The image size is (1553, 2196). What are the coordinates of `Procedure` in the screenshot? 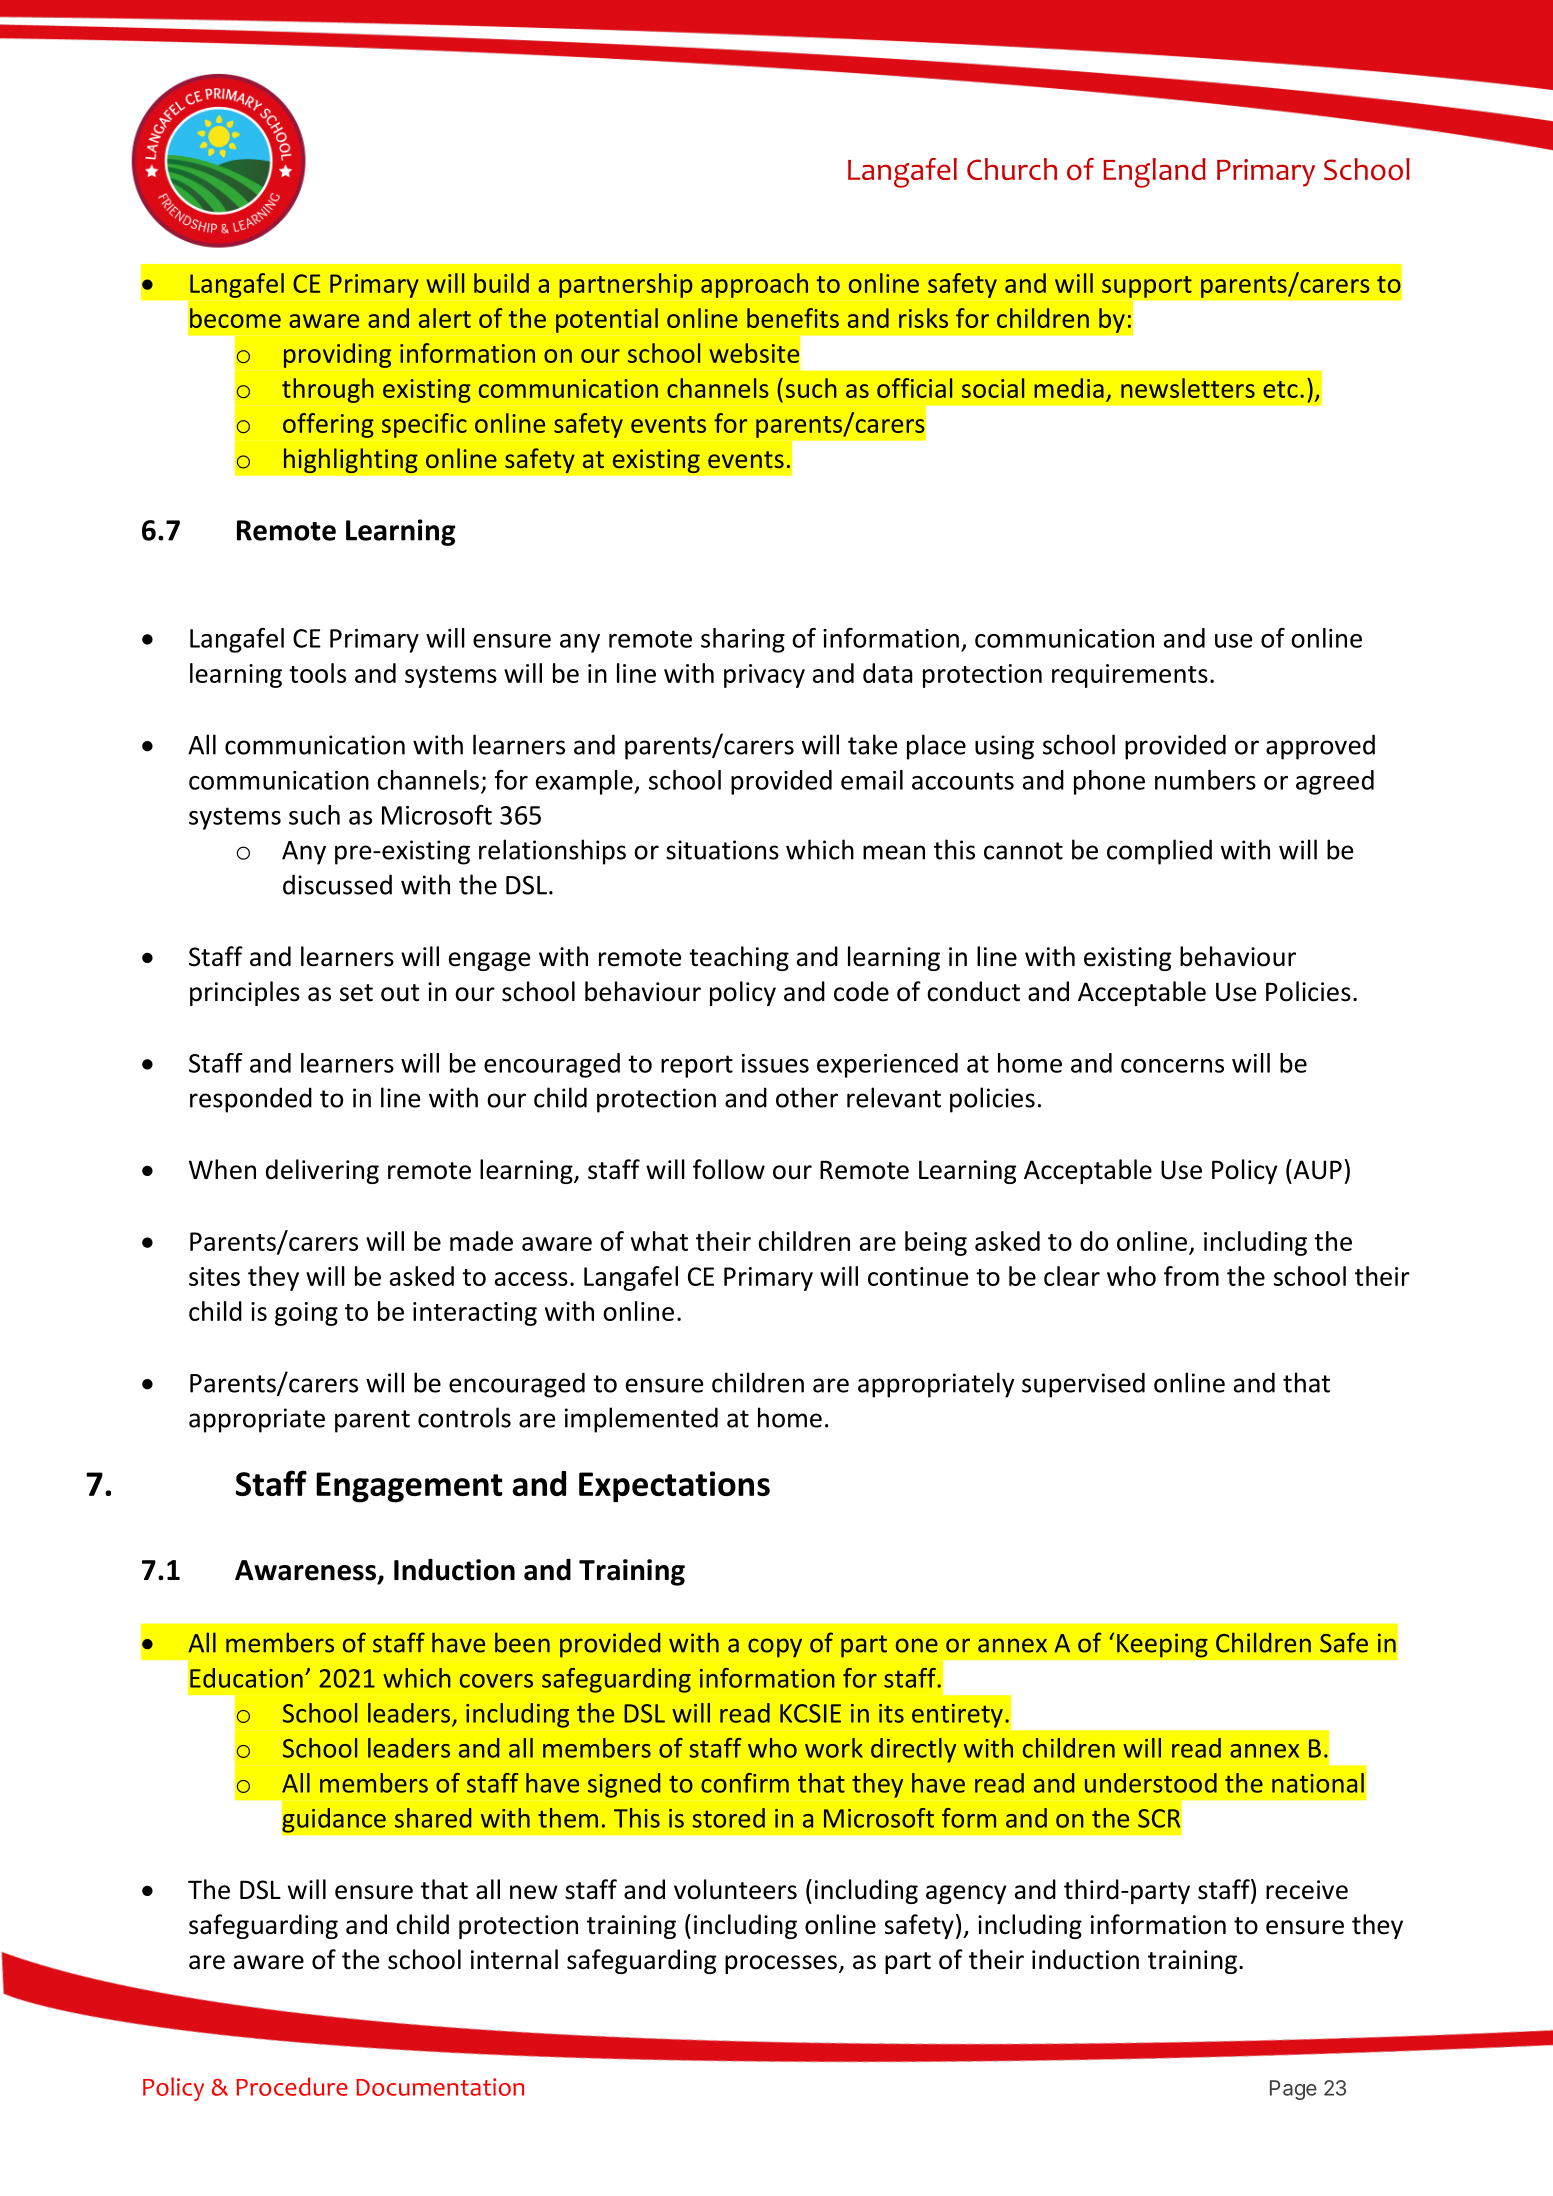 It's located at (292, 2086).
